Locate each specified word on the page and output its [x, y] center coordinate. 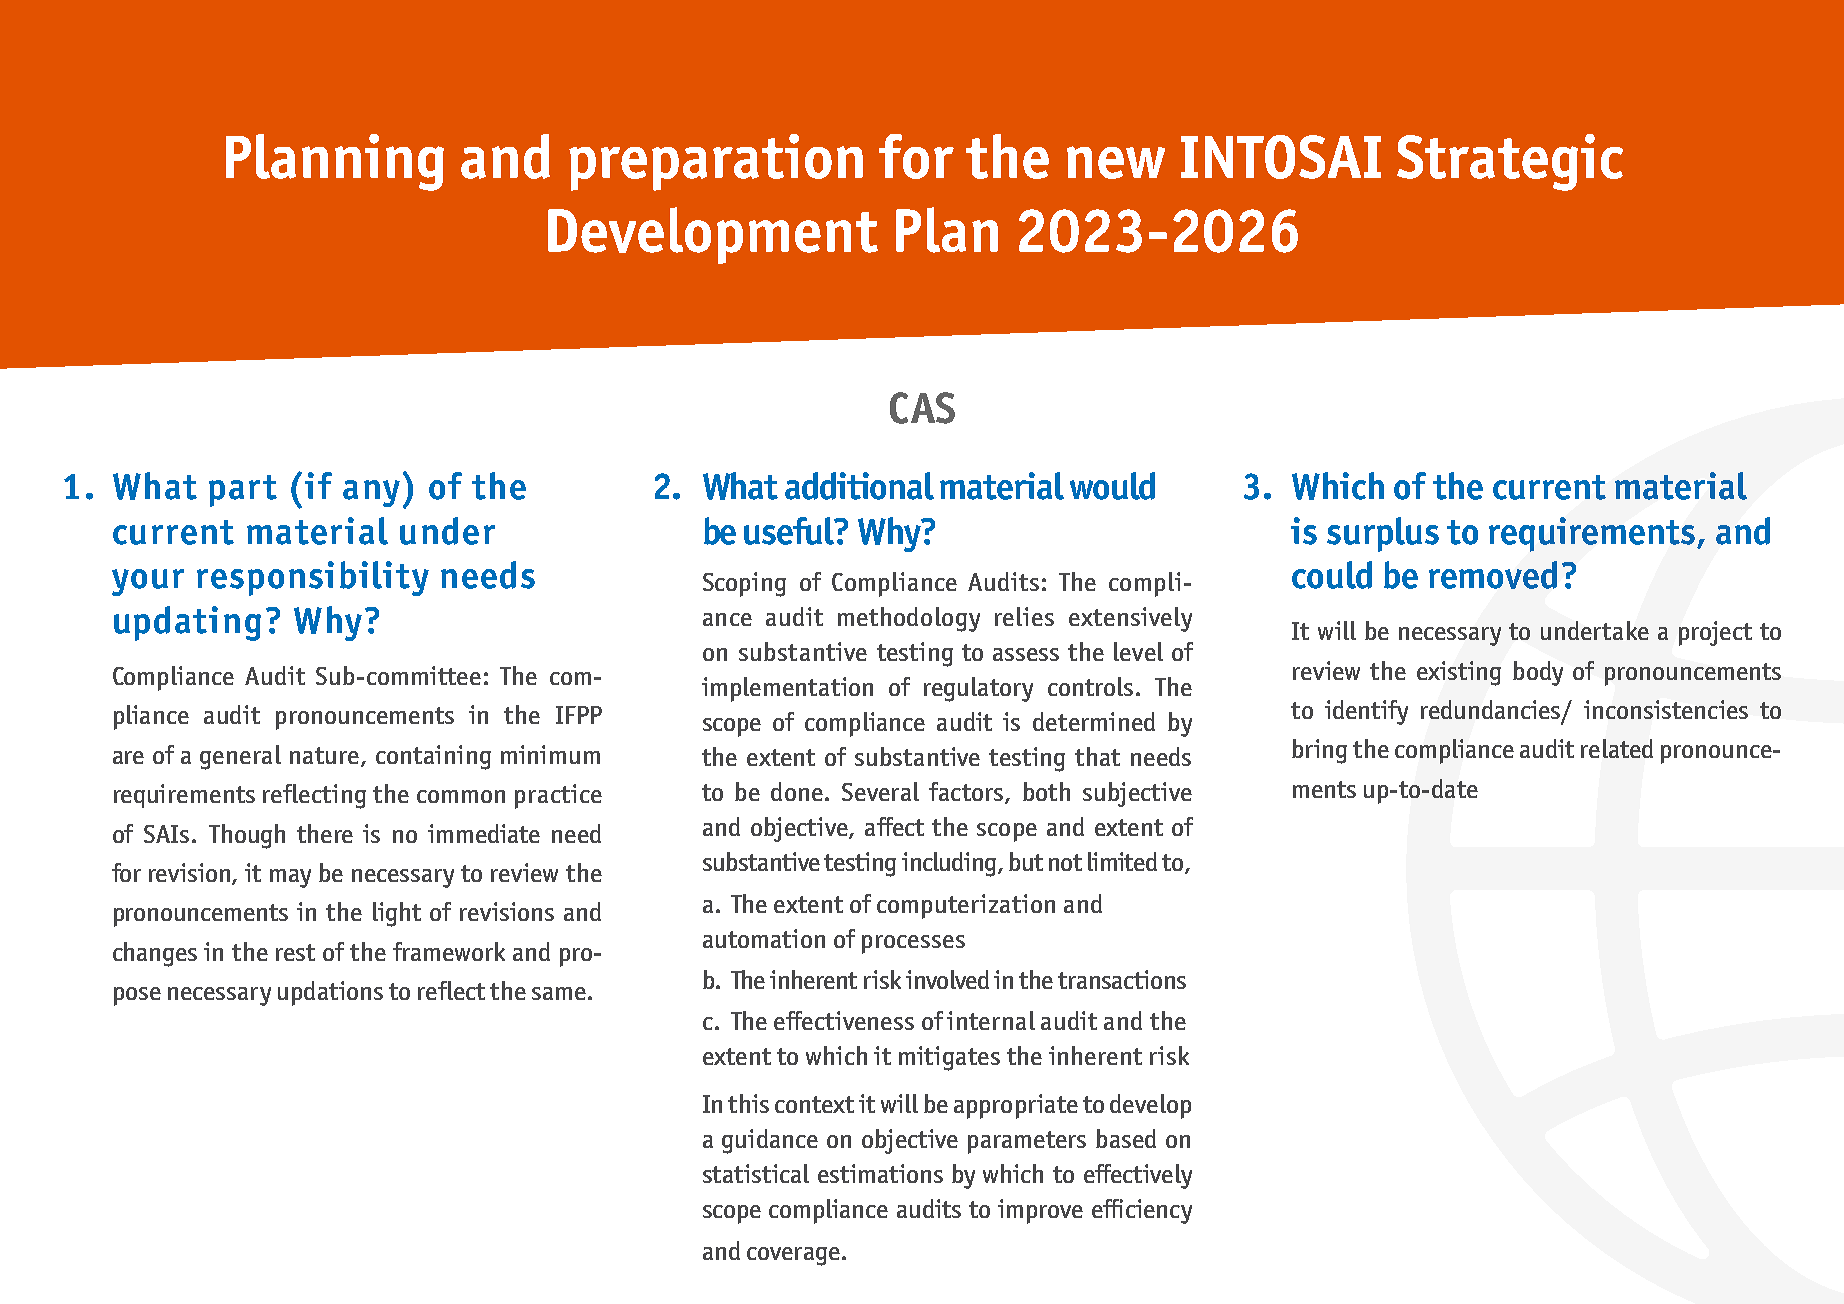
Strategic [1510, 162]
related [1617, 748]
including [950, 864]
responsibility [313, 578]
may [290, 878]
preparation [716, 162]
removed [1493, 575]
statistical [756, 1173]
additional [859, 486]
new [1116, 162]
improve [1040, 1211]
